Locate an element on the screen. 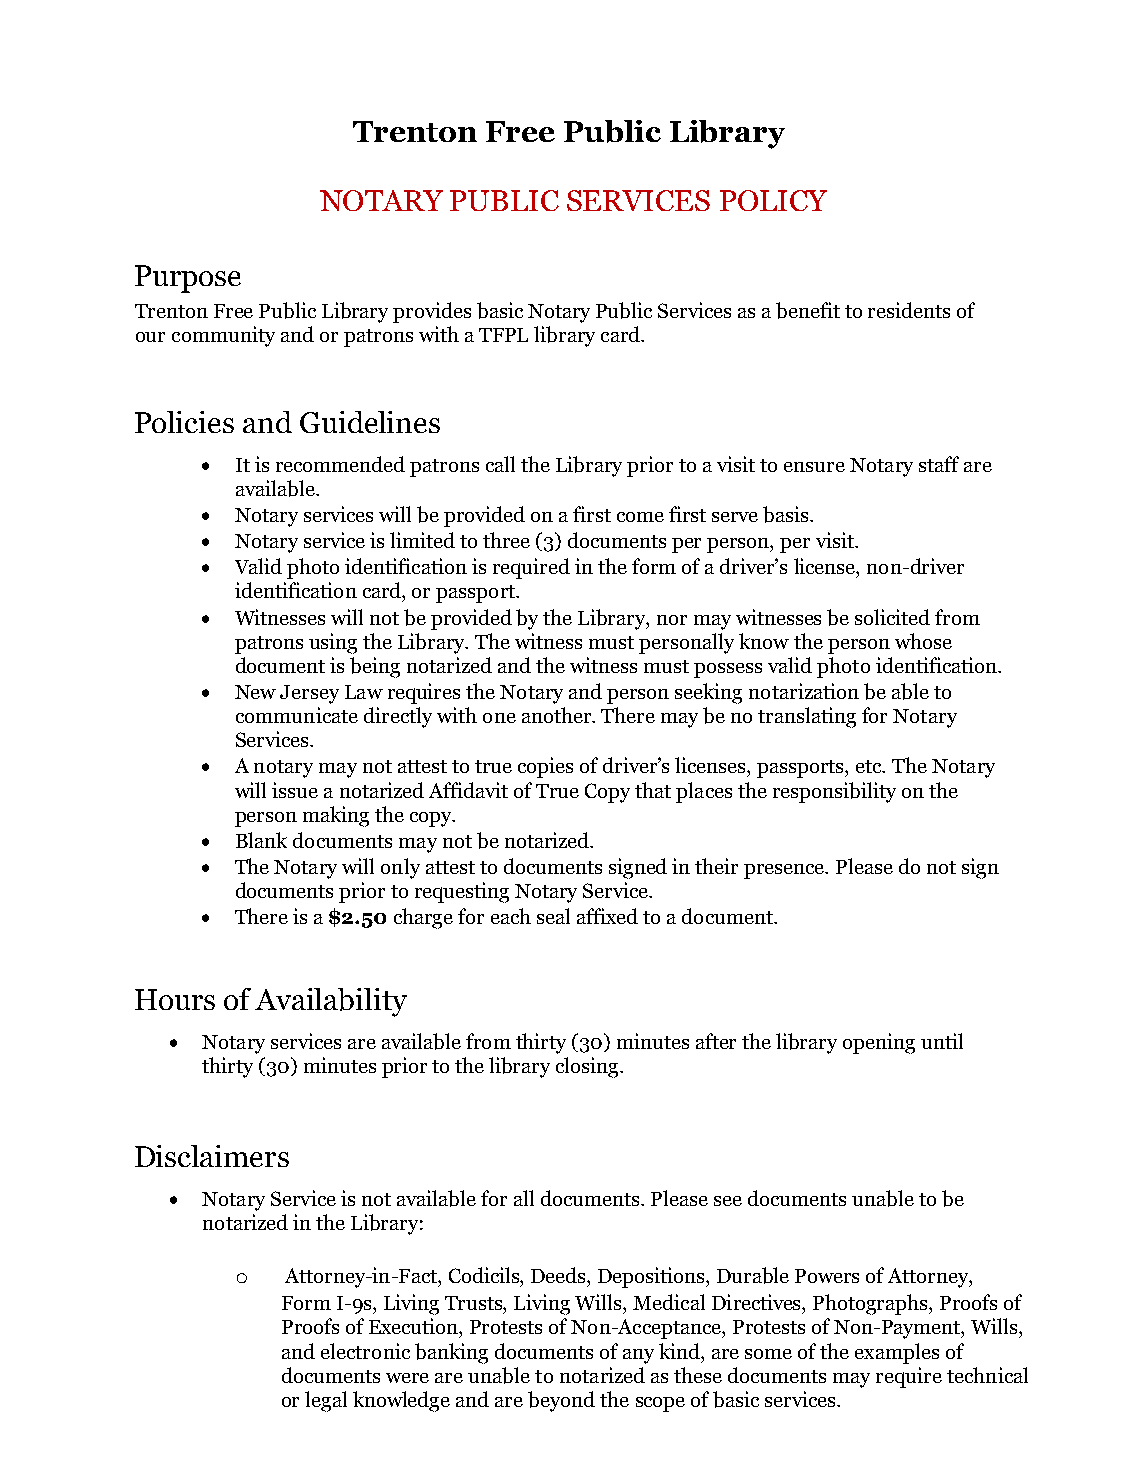 Image resolution: width=1146 pixels, height=1483 pixels. closing is located at coordinates (588, 1067).
